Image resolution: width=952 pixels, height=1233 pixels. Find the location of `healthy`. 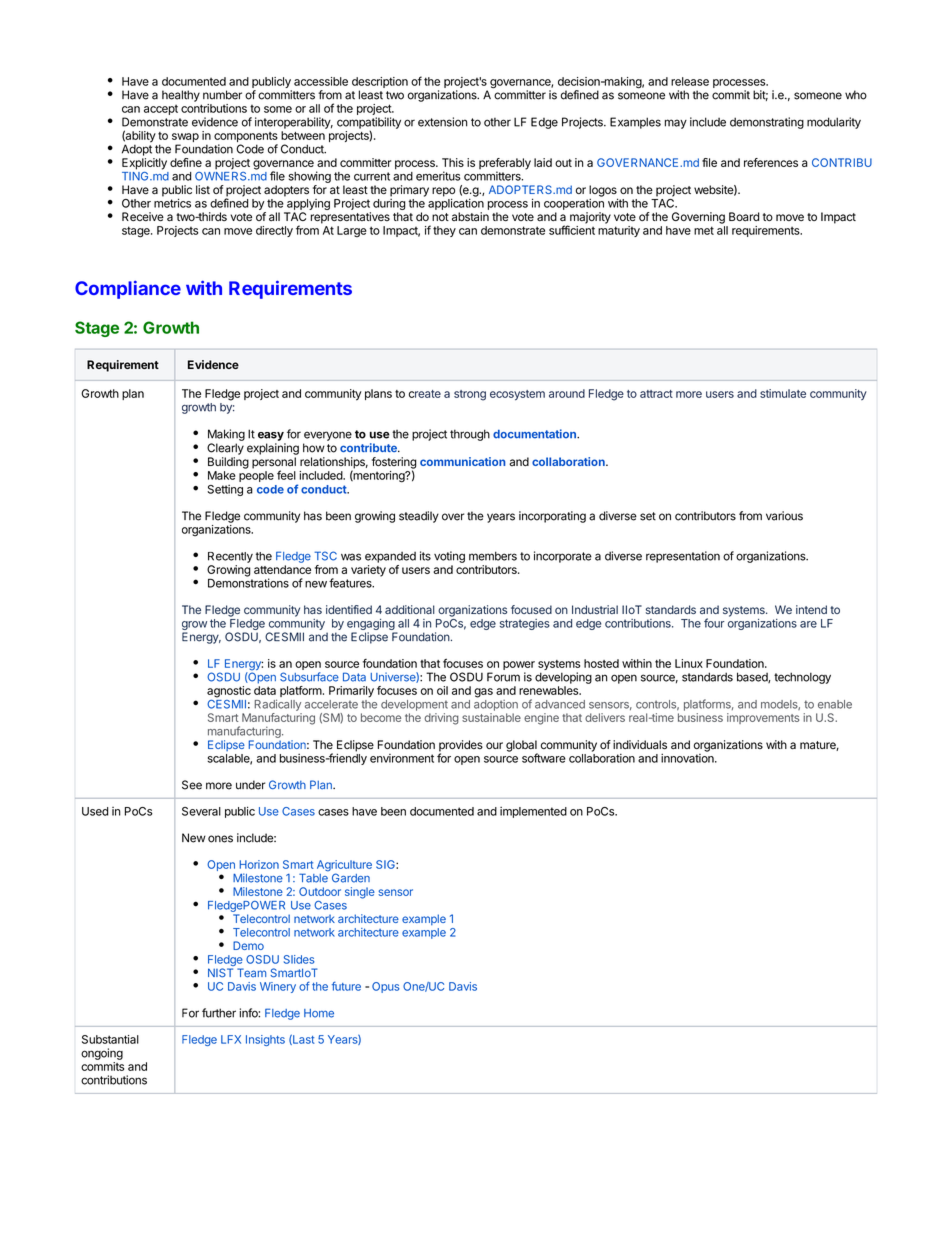

healthy is located at coordinates (181, 96).
